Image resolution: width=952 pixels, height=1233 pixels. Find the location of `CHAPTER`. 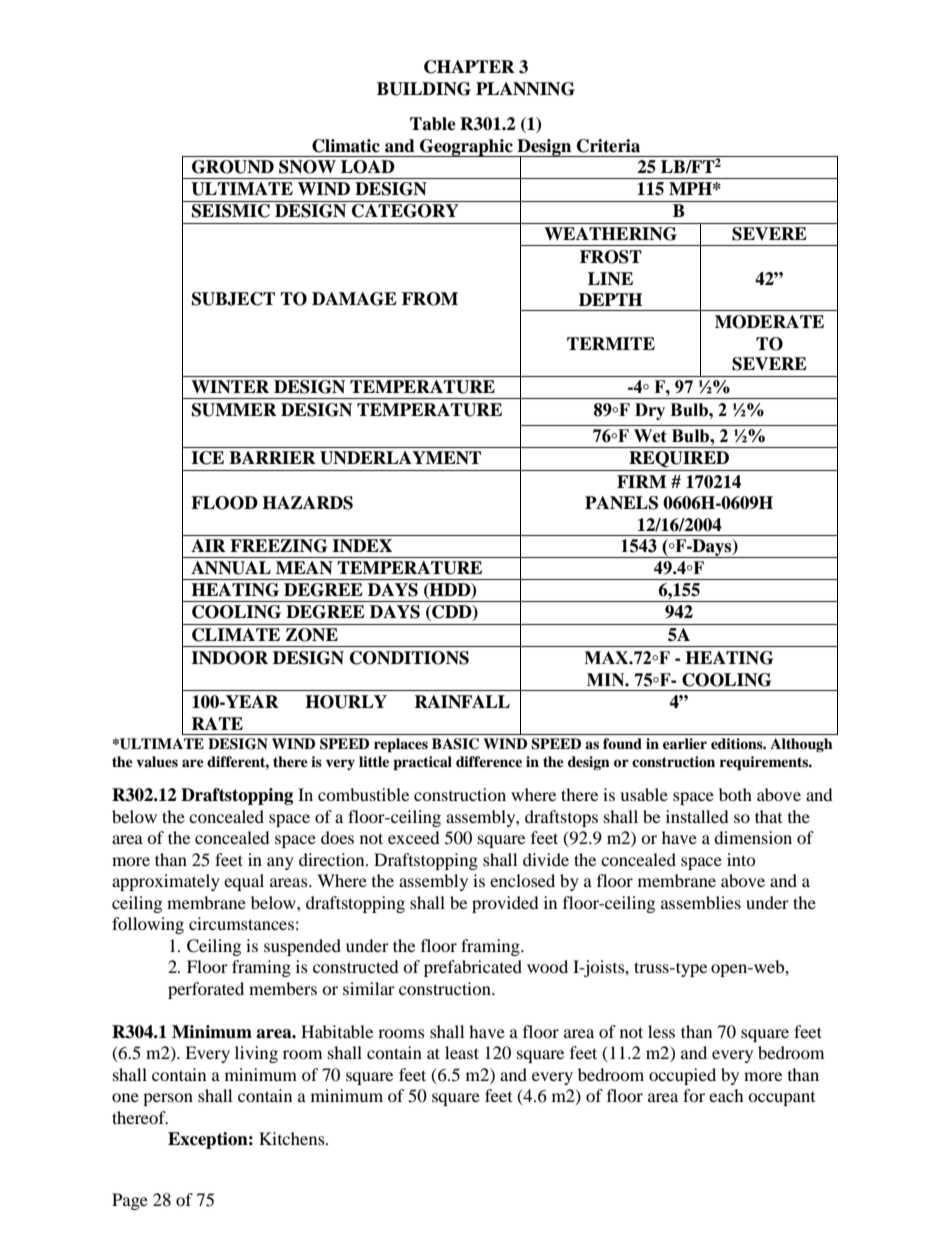

CHAPTER is located at coordinates (469, 67).
